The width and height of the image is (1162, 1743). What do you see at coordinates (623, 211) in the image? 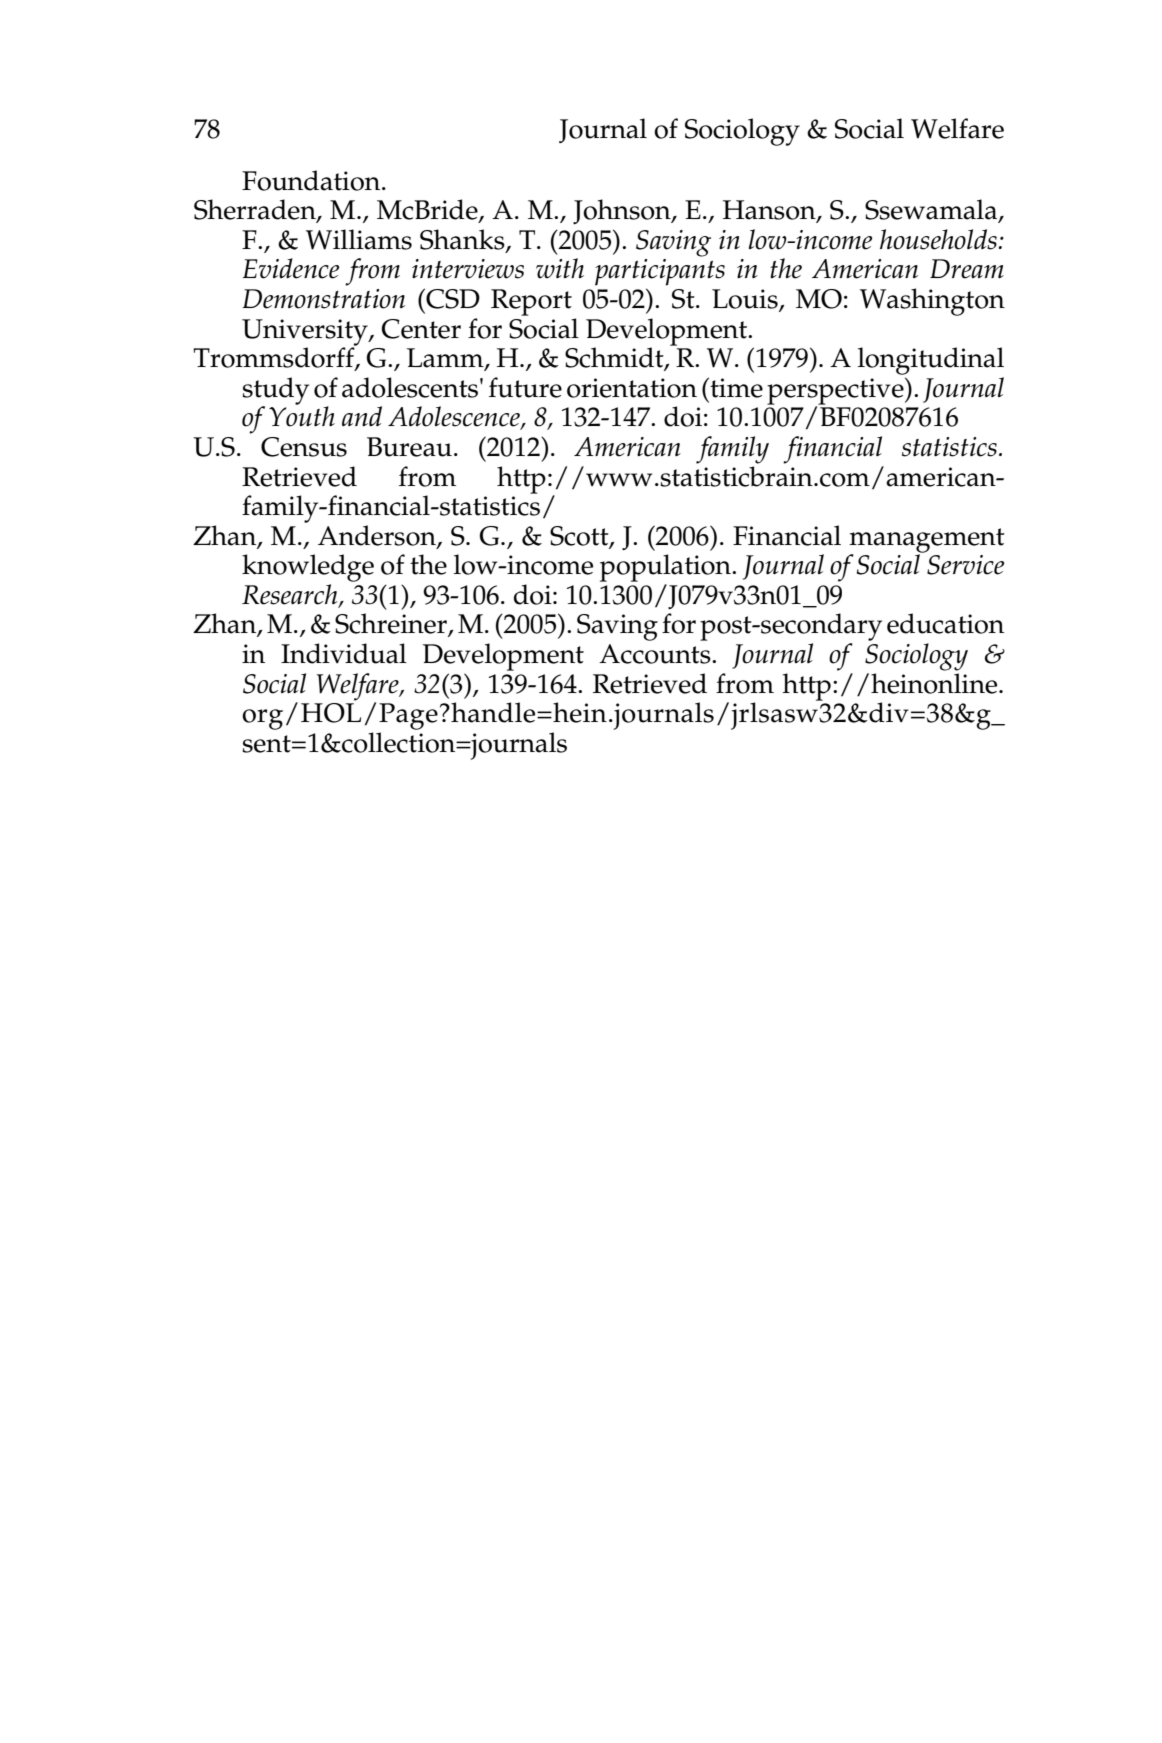
I see `Johnson` at bounding box center [623, 211].
